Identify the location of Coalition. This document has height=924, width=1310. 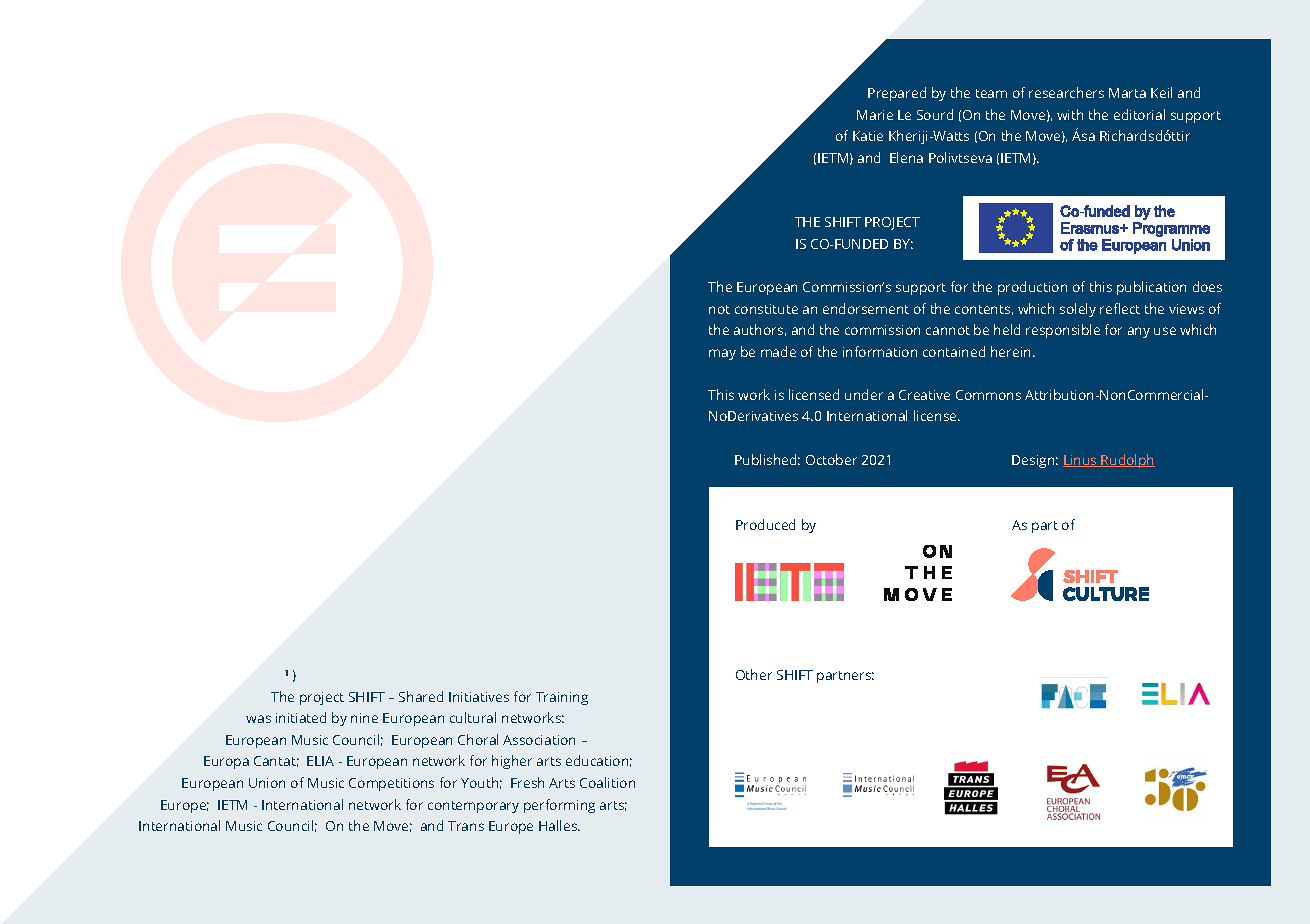
(607, 782).
